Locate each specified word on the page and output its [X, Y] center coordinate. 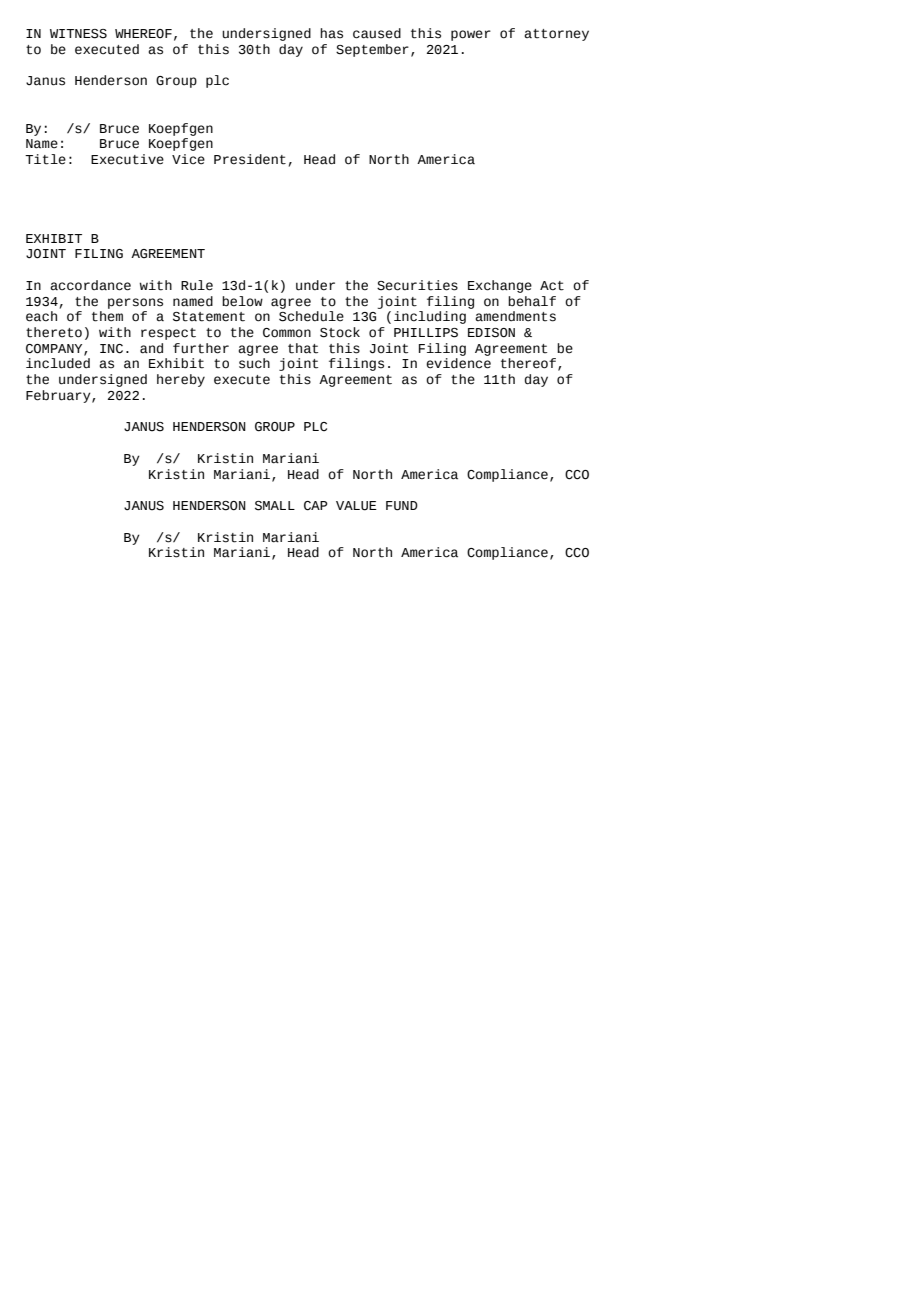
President [250, 159]
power [471, 35]
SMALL [275, 506]
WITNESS [78, 34]
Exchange [500, 286]
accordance [90, 285]
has [331, 33]
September [372, 50]
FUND [402, 506]
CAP [316, 506]
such [254, 363]
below [242, 301]
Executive [127, 159]
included [58, 363]
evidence [458, 363]
